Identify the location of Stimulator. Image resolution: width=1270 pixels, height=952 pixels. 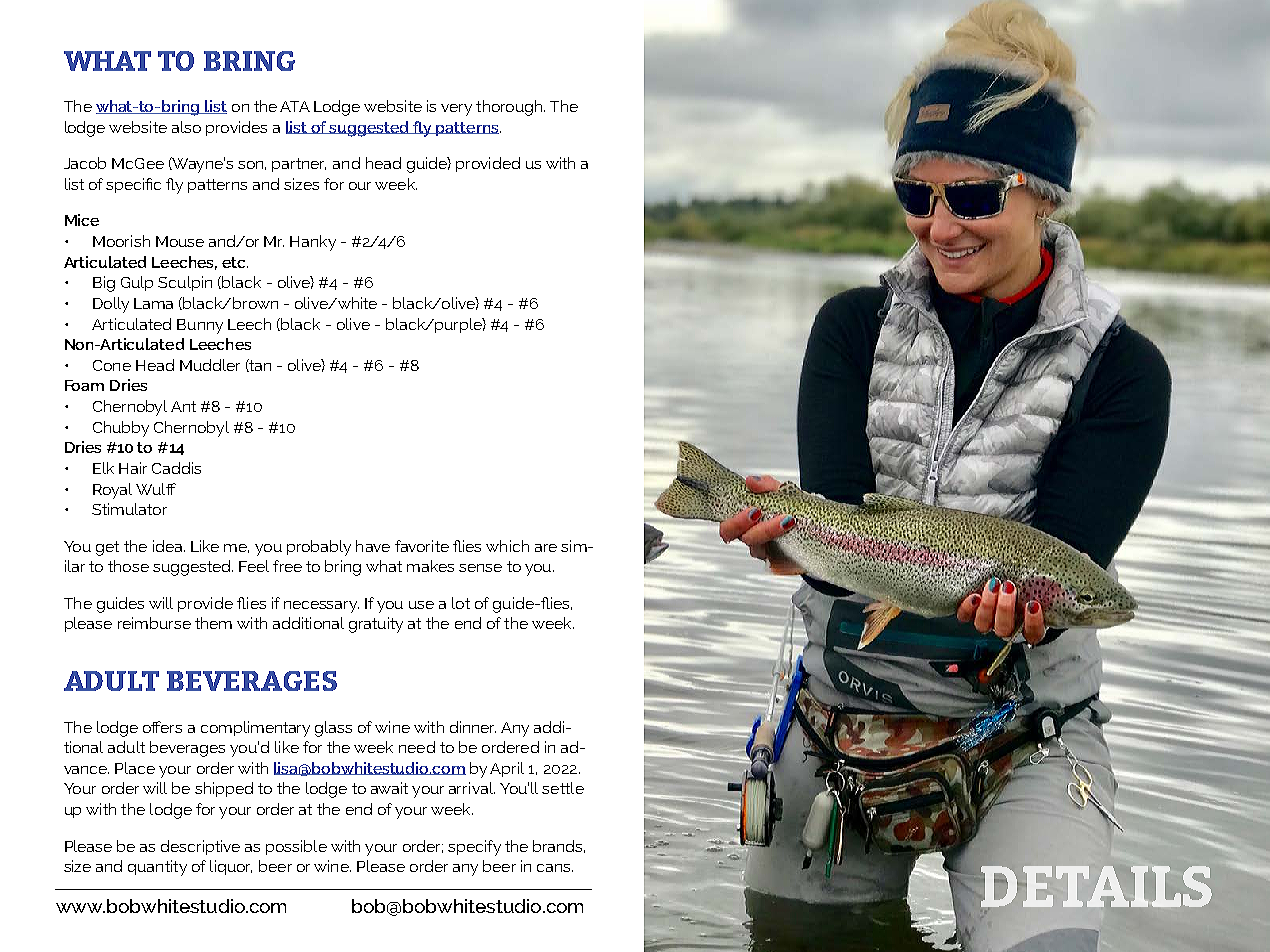
(129, 509).
